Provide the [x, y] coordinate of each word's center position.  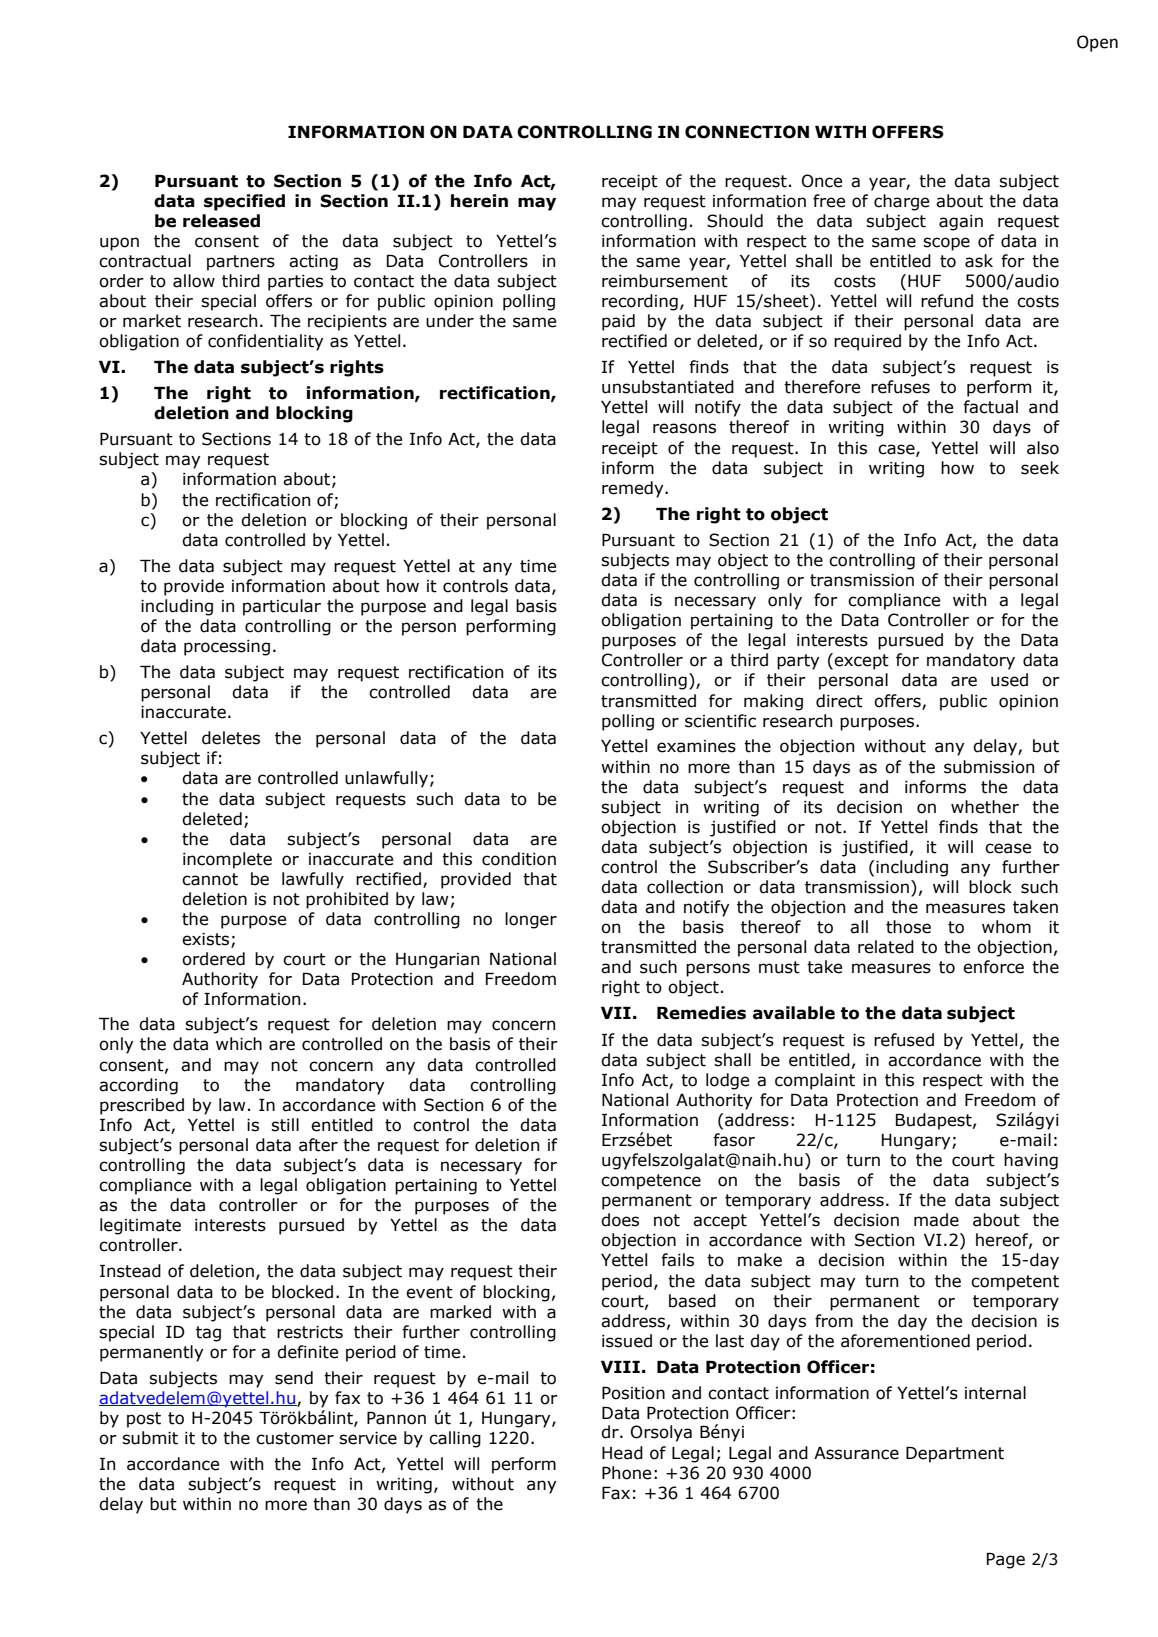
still [285, 1125]
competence [651, 1182]
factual [990, 407]
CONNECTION [747, 132]
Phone [626, 1473]
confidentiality [266, 342]
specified [244, 202]
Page [1006, 1561]
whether [985, 807]
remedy [634, 489]
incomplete [227, 860]
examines [696, 746]
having [1031, 1161]
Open [1097, 43]
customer [295, 1438]
